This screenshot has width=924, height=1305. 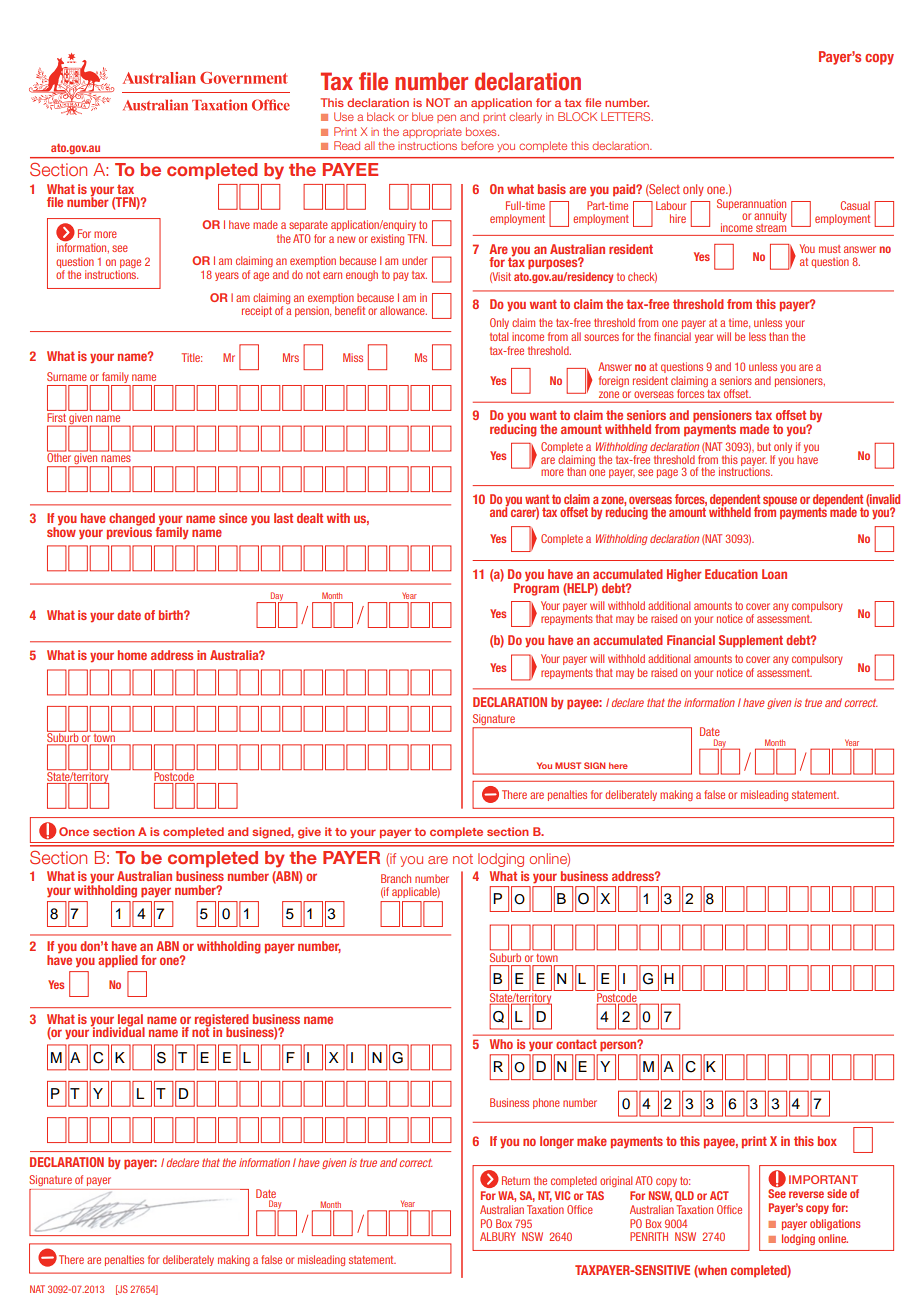 What do you see at coordinates (498, 1236) in the screenshot?
I see `ALBURY` at bounding box center [498, 1236].
